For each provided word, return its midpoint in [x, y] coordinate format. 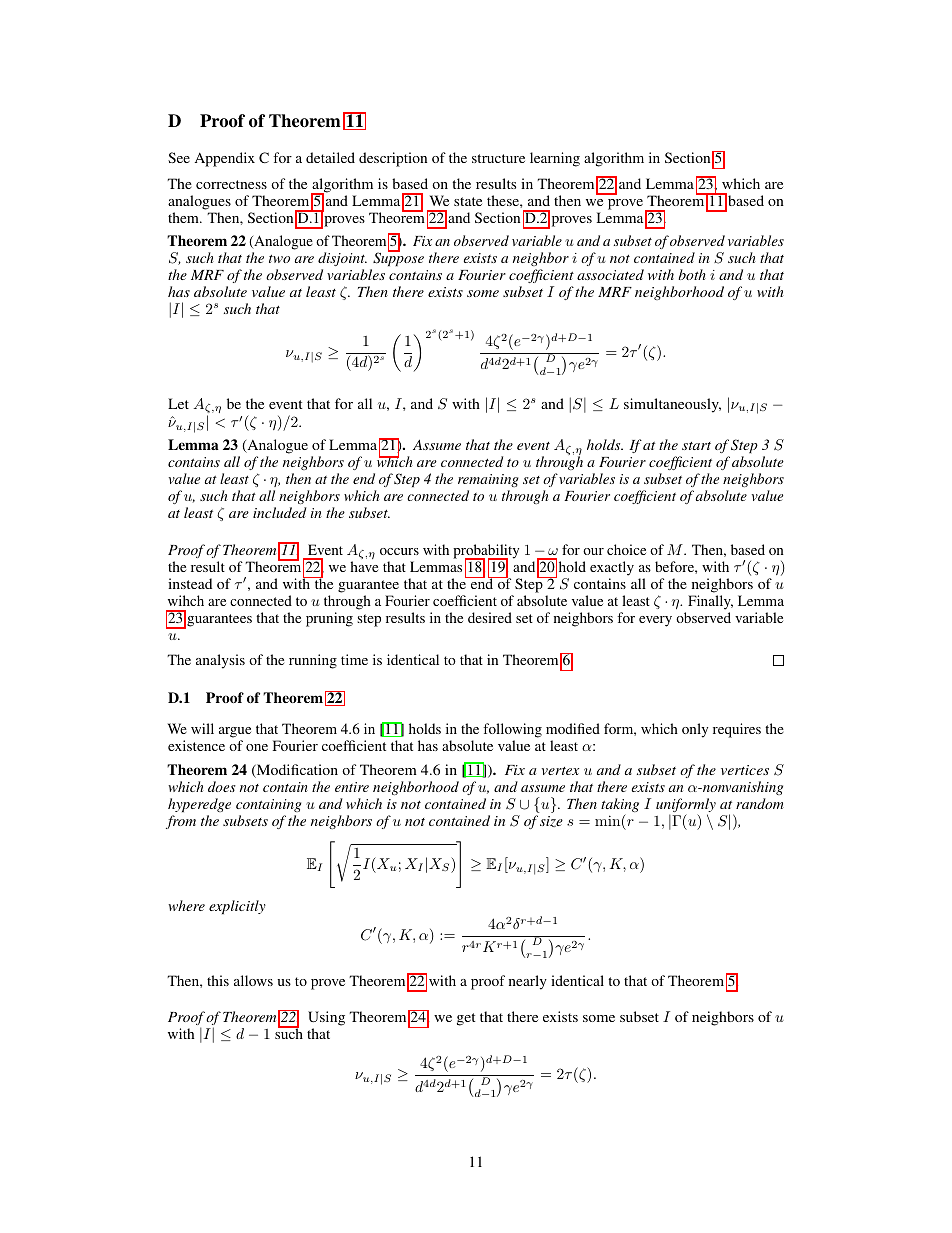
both [692, 274]
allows [253, 980]
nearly [528, 982]
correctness [231, 184]
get [466, 1019]
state [468, 201]
